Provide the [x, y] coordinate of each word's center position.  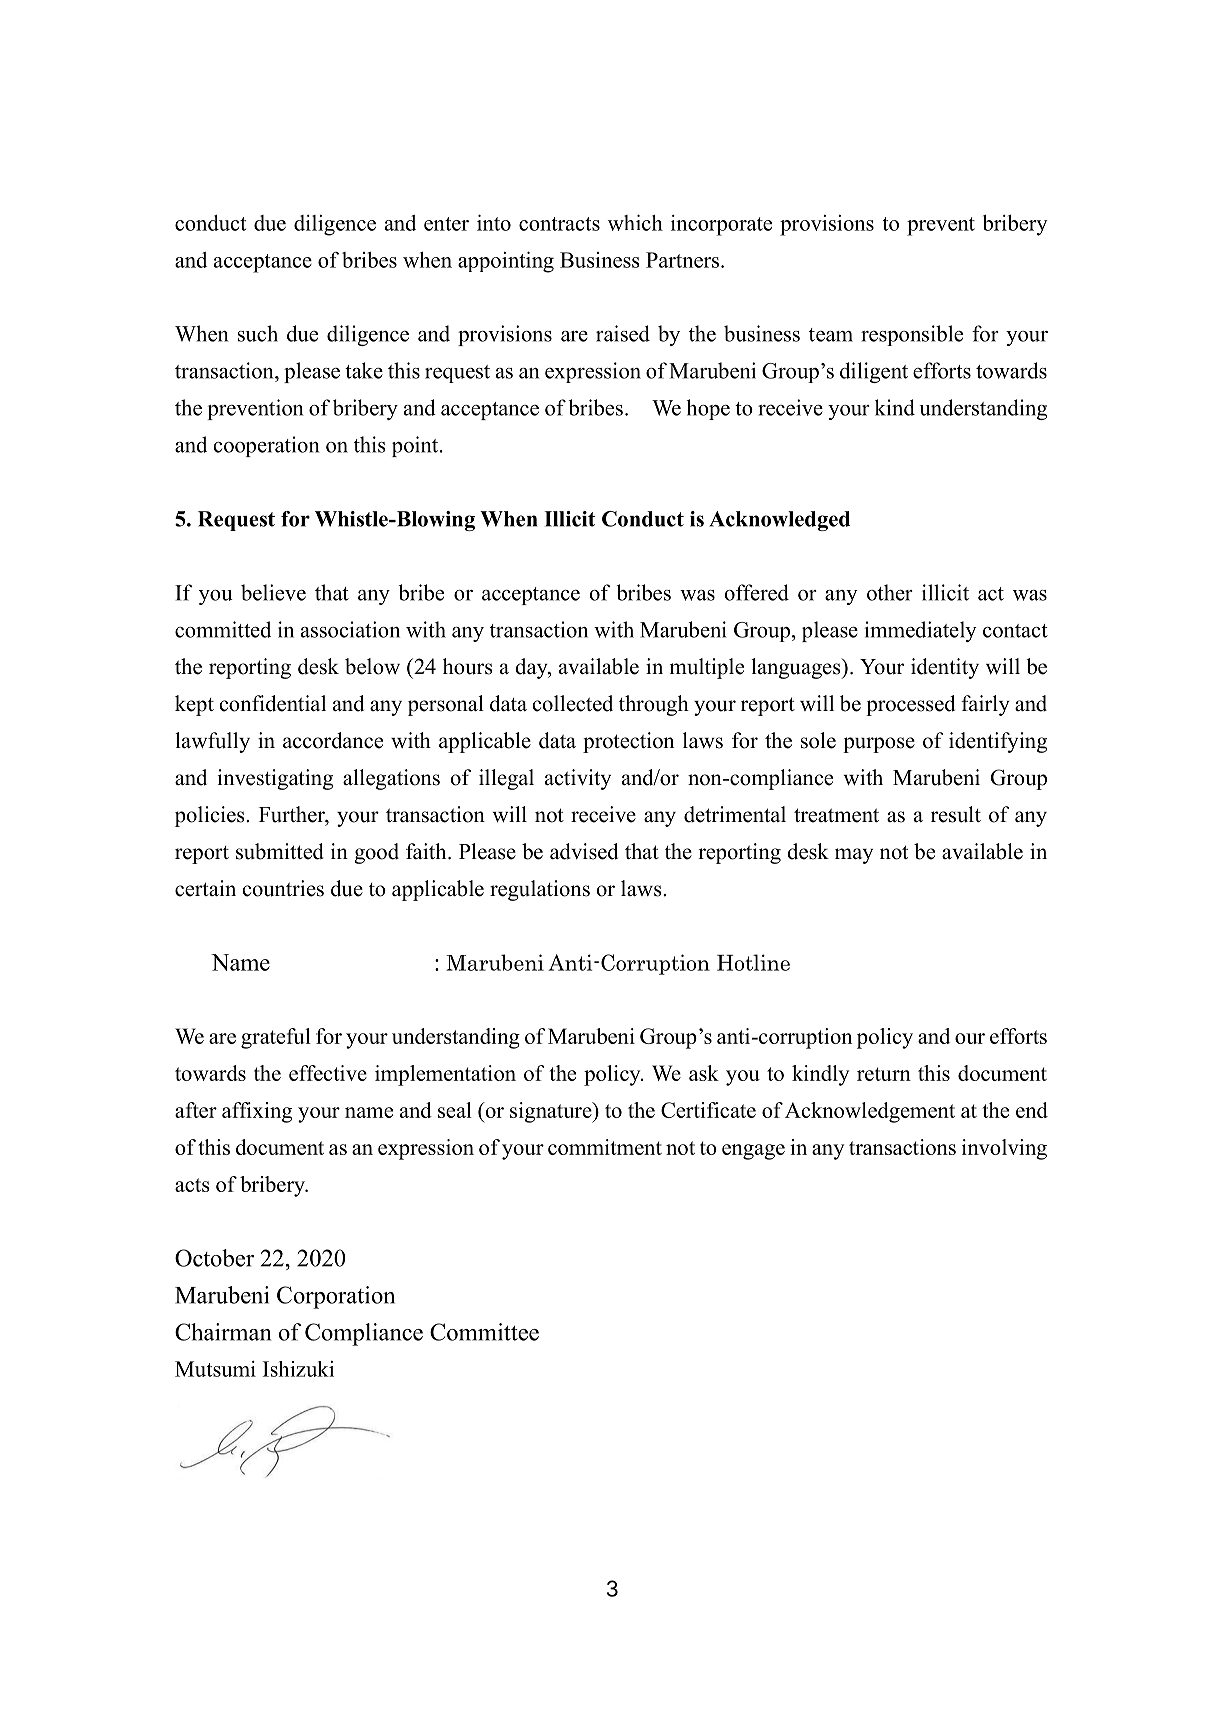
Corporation [336, 1297]
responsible [912, 335]
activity [578, 779]
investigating [275, 779]
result [956, 814]
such [258, 333]
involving [1004, 1149]
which [635, 223]
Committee [484, 1332]
